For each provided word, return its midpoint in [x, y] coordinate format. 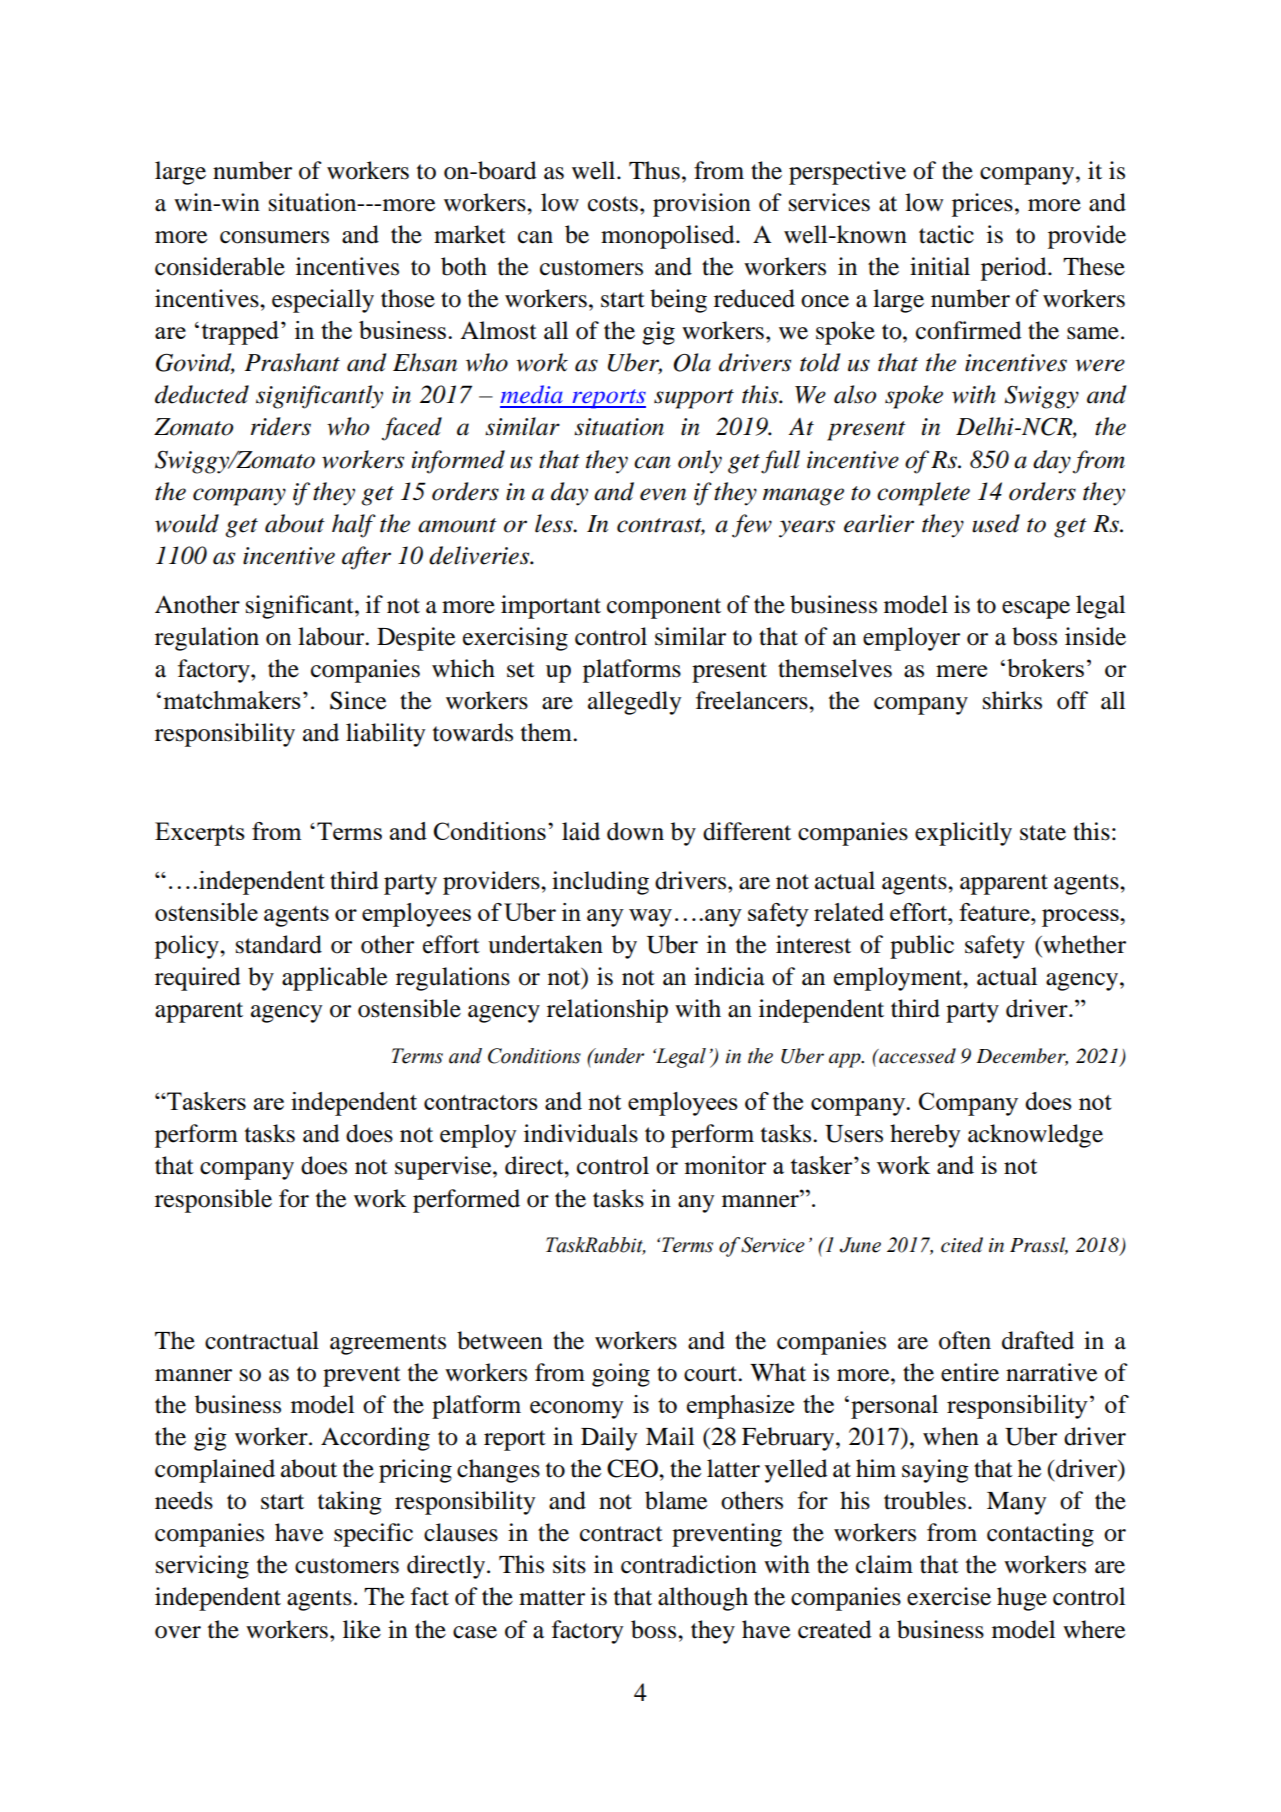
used [996, 523]
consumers [274, 237]
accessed [916, 1056]
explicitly [963, 834]
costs [613, 204]
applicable [334, 979]
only [700, 462]
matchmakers [232, 700]
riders [281, 426]
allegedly [634, 703]
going [621, 1375]
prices [982, 205]
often [965, 1340]
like [362, 1629]
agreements [388, 1344]
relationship [607, 1011]
